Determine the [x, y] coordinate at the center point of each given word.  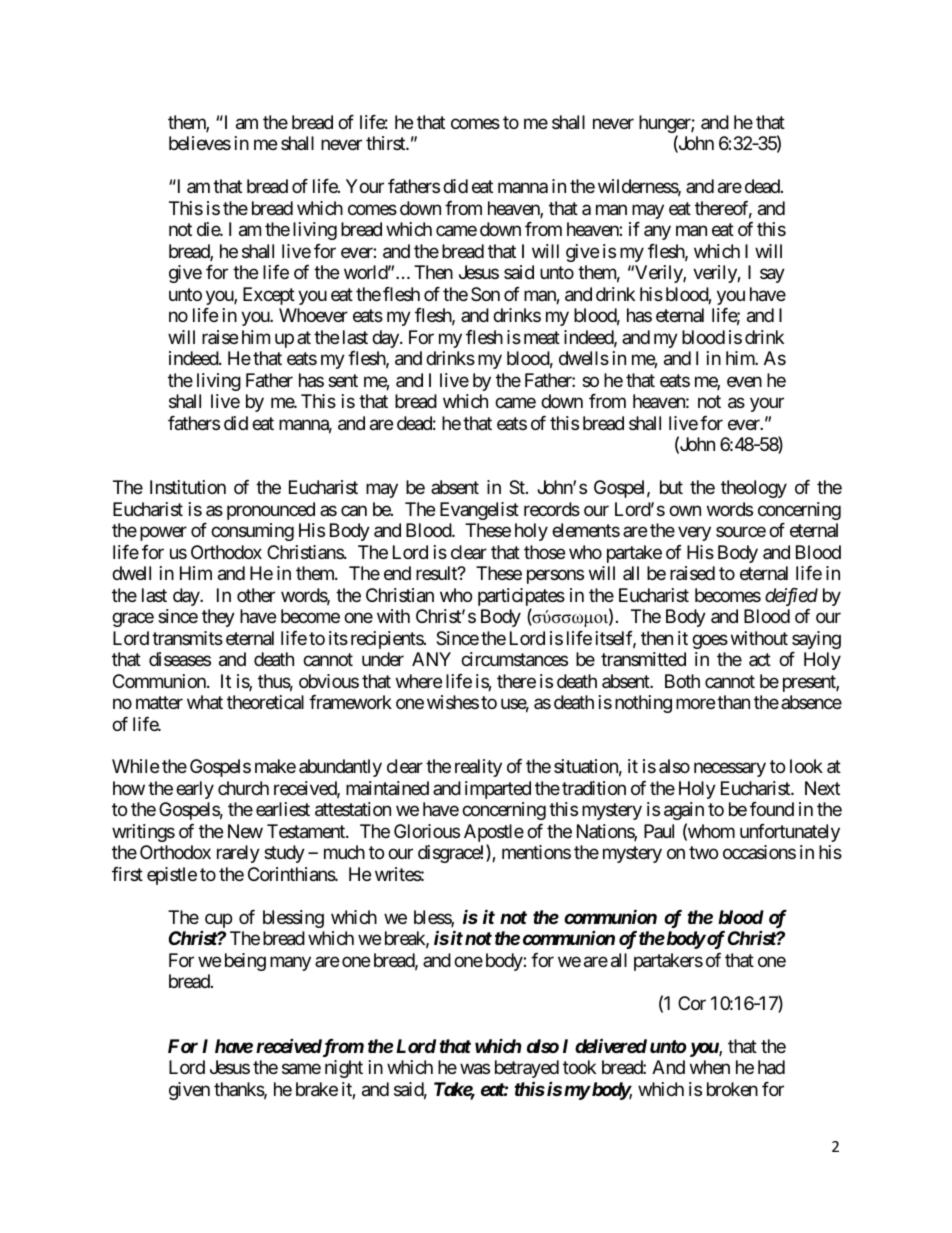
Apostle [494, 834]
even [744, 381]
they [218, 618]
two [703, 853]
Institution [188, 487]
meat [542, 337]
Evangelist [479, 511]
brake [317, 1089]
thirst [386, 143]
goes [710, 641]
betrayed [527, 1069]
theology [754, 489]
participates [521, 598]
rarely [238, 854]
